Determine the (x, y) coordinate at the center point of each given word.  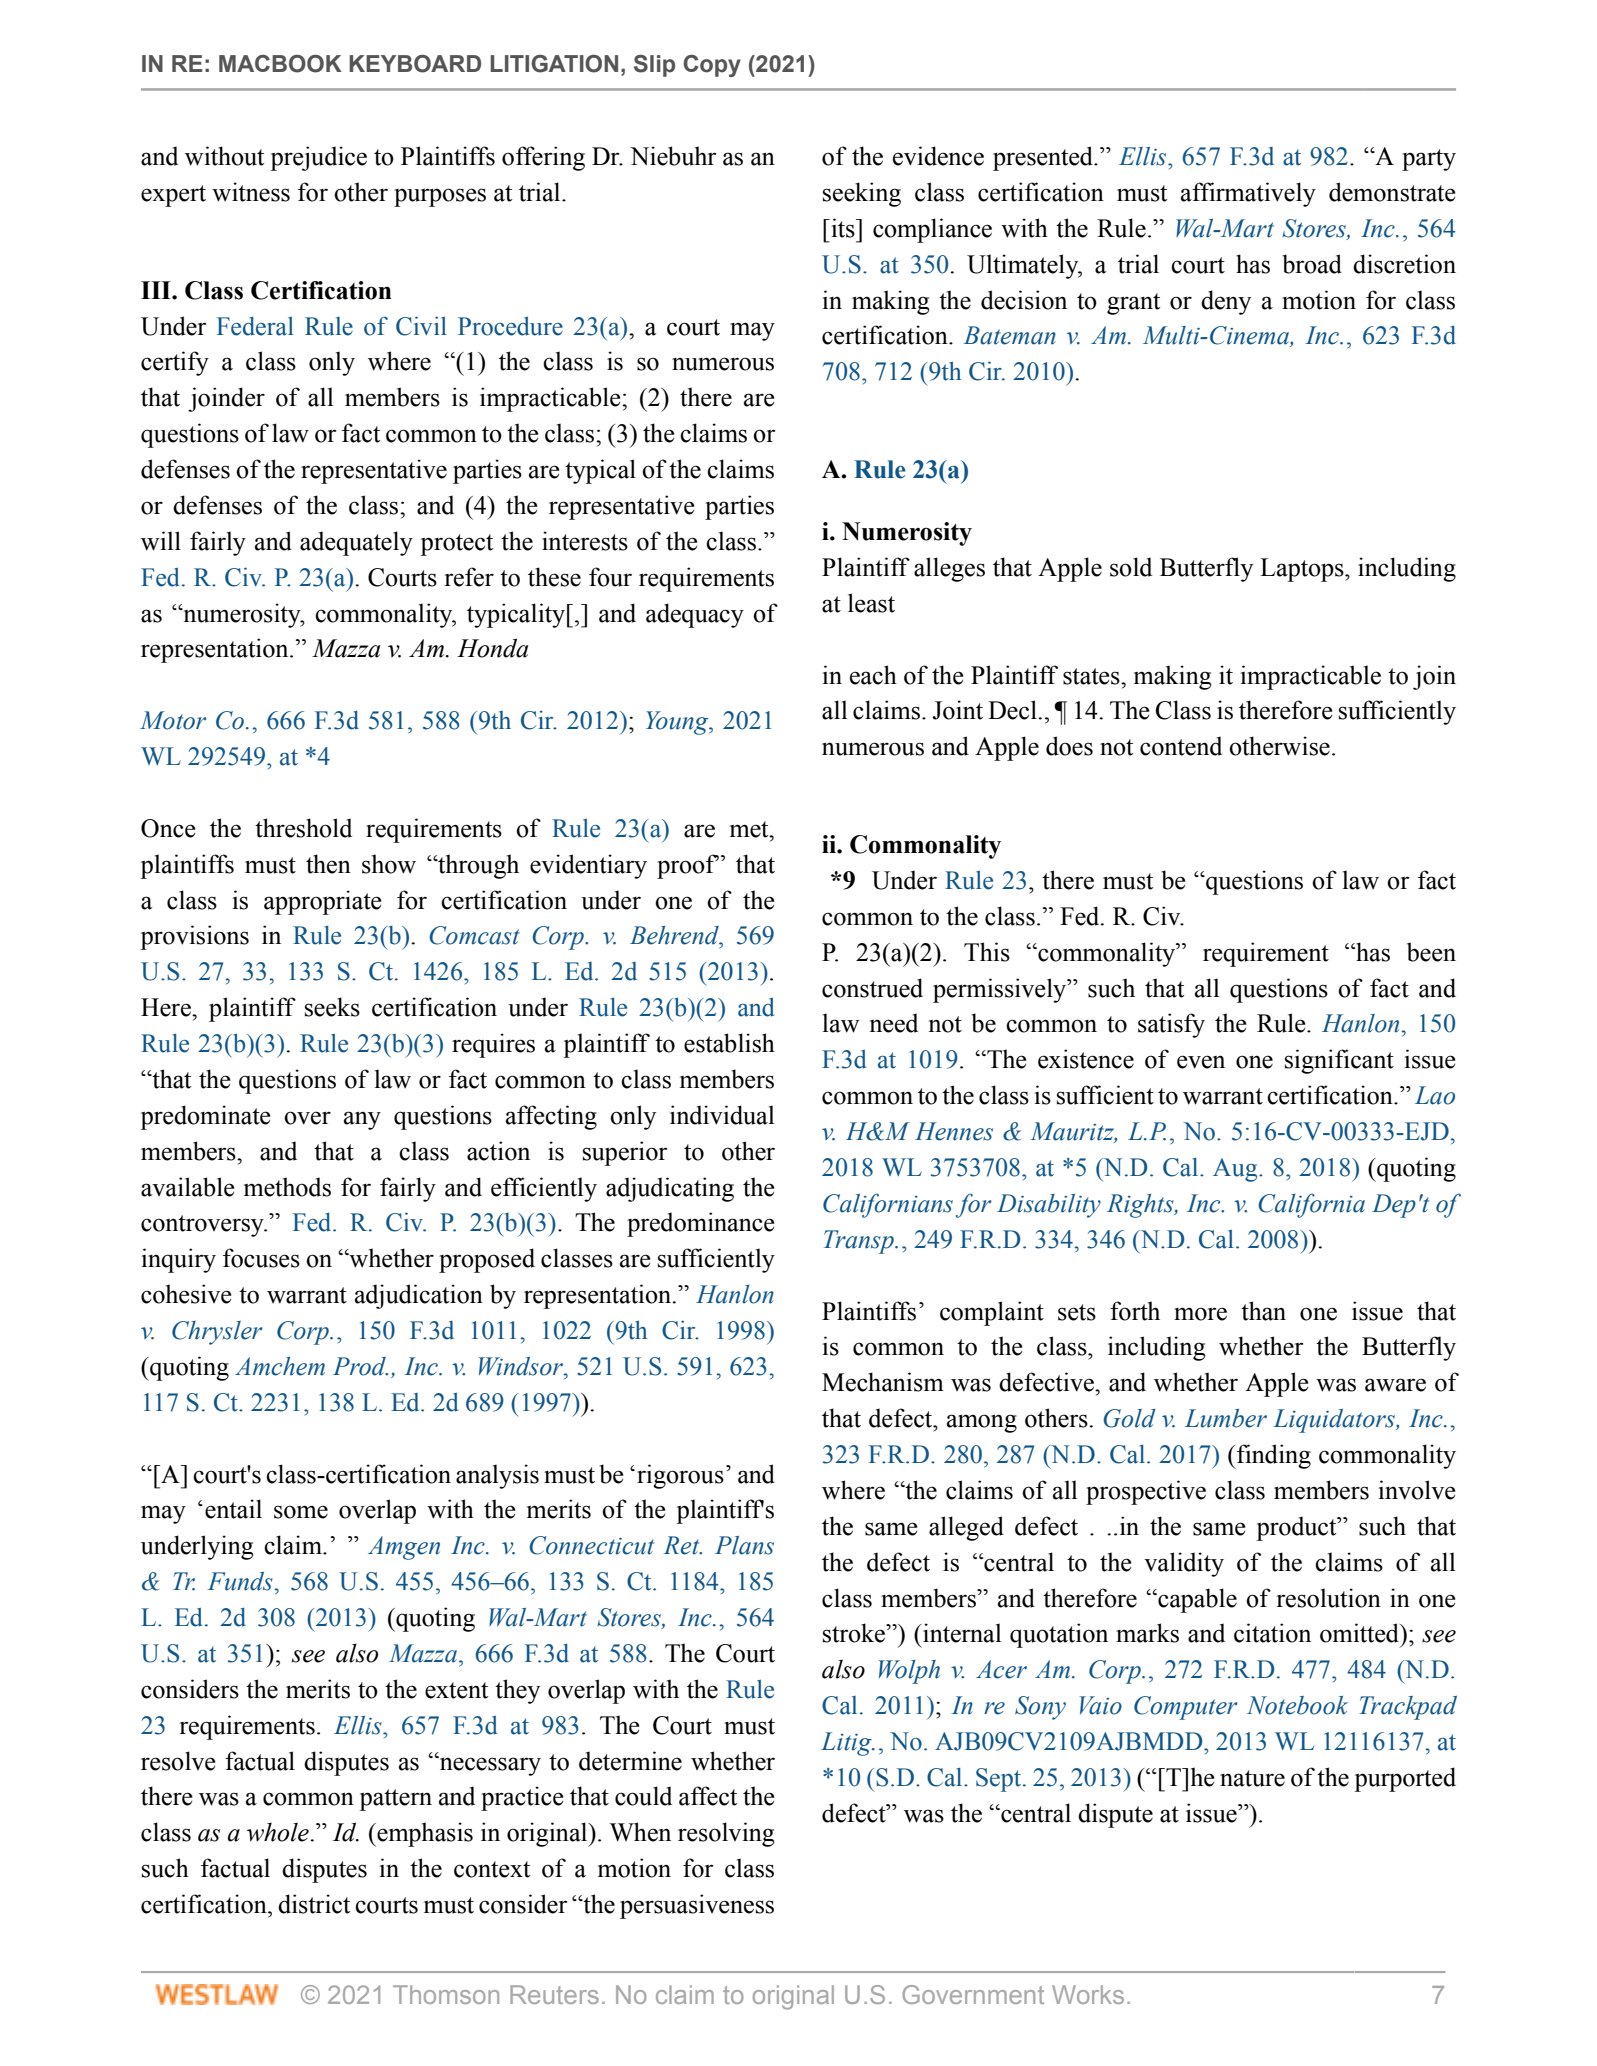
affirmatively (1248, 194)
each (873, 675)
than (1263, 1311)
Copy (712, 66)
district (314, 1904)
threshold (303, 828)
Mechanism (883, 1382)
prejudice (318, 158)
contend (1181, 746)
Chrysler (217, 1333)
